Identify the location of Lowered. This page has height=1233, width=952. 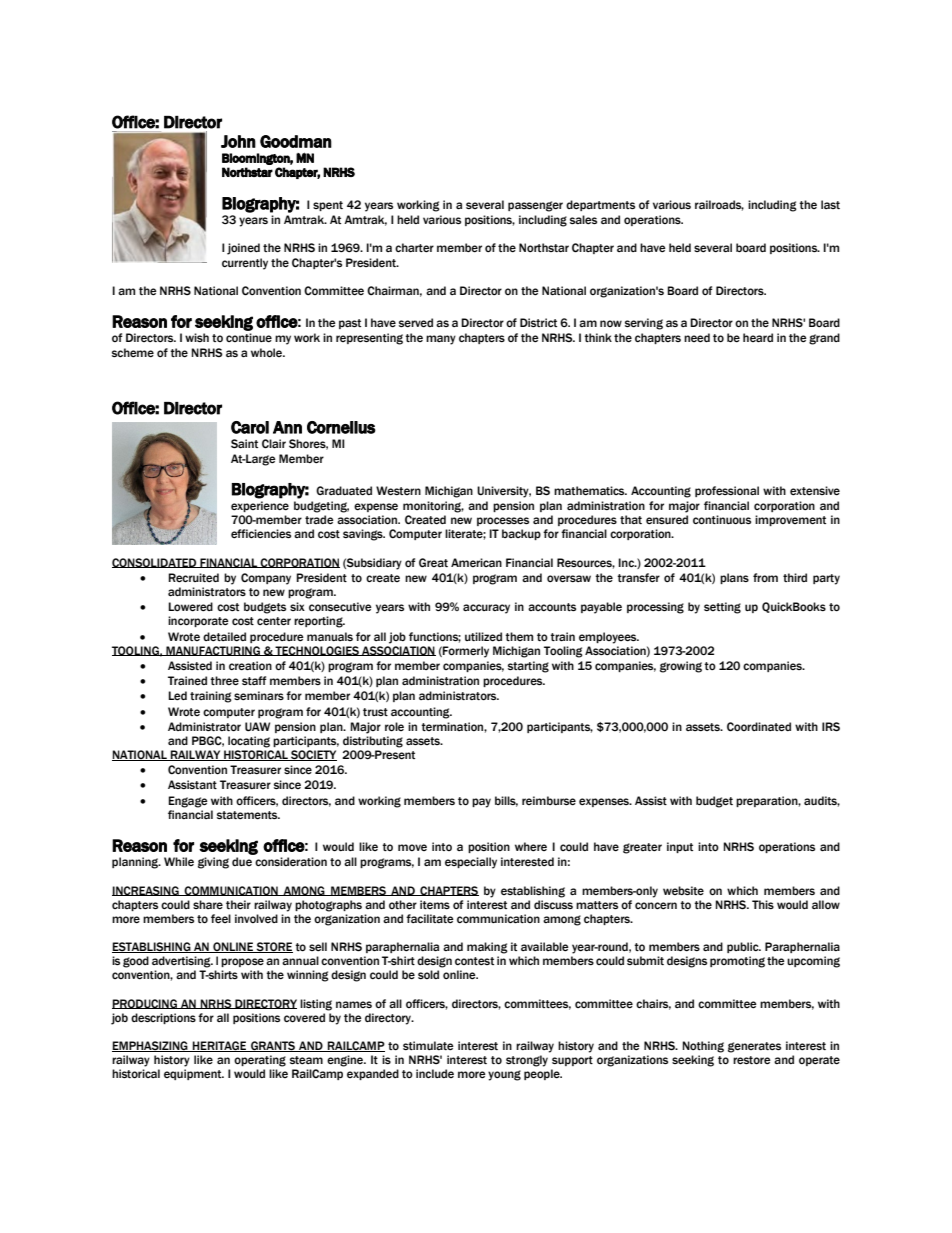
(190, 607).
